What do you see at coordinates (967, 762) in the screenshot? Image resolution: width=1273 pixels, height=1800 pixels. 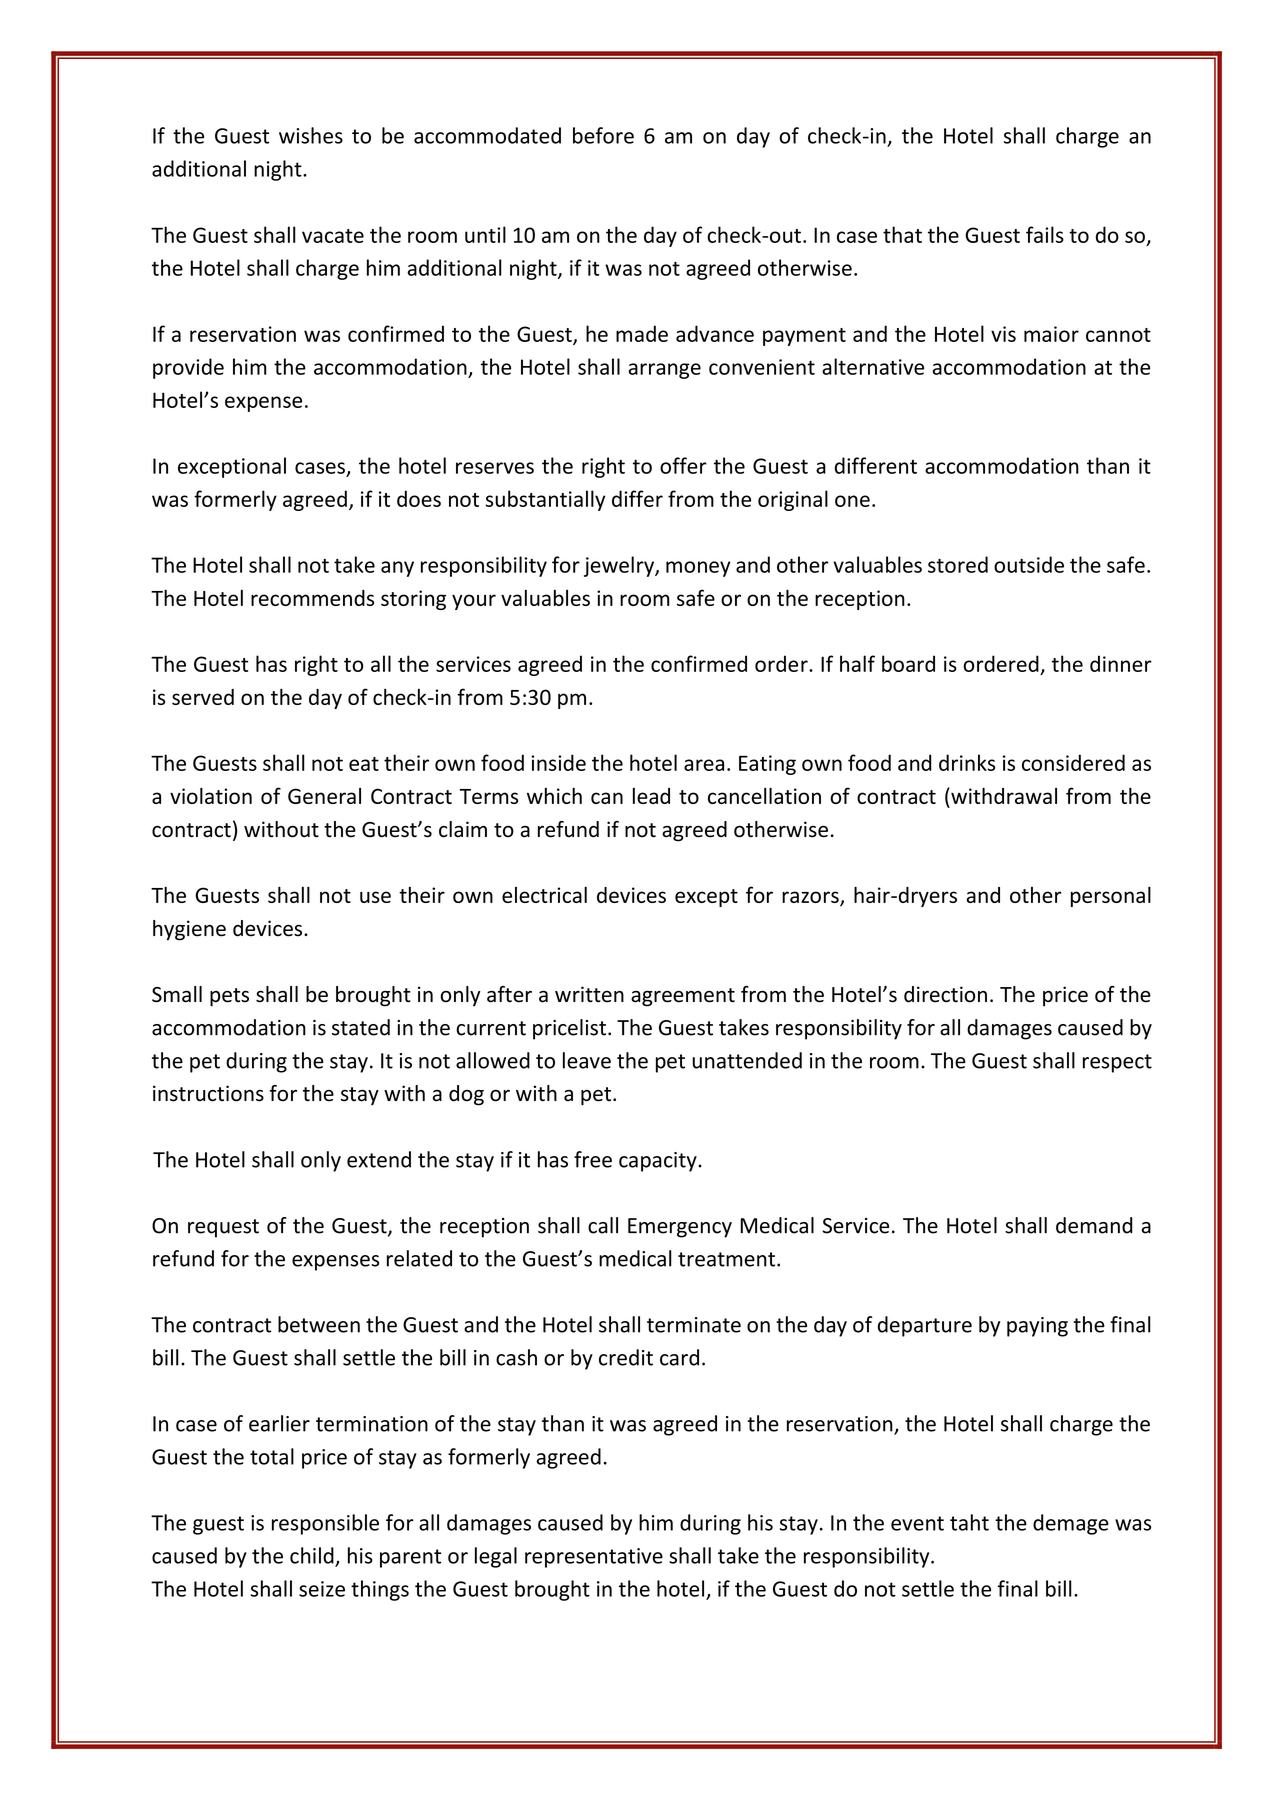 I see `drinks` at bounding box center [967, 762].
